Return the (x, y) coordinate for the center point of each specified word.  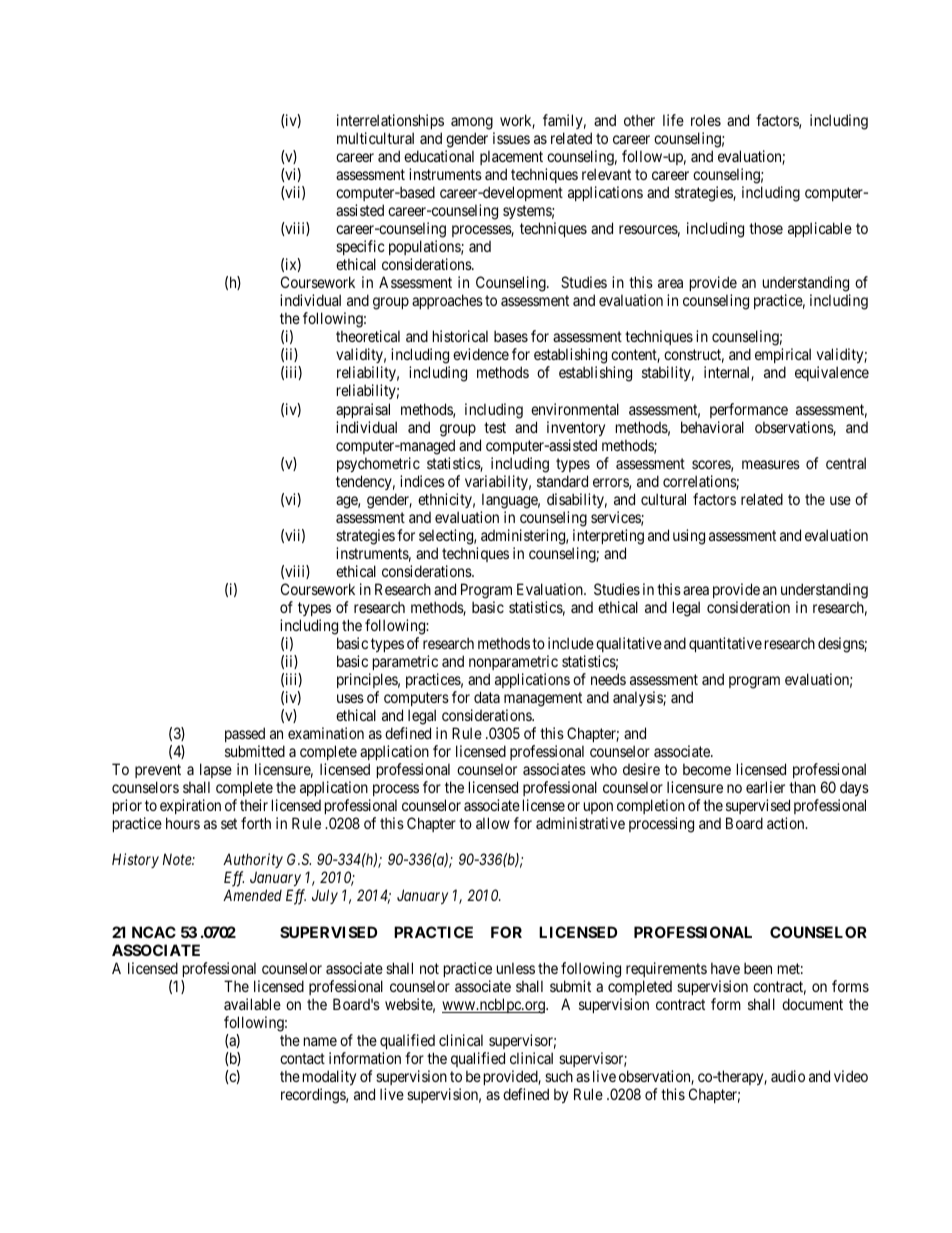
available (252, 1004)
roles (706, 120)
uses (350, 698)
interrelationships (390, 121)
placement (511, 157)
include (571, 643)
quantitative (725, 644)
